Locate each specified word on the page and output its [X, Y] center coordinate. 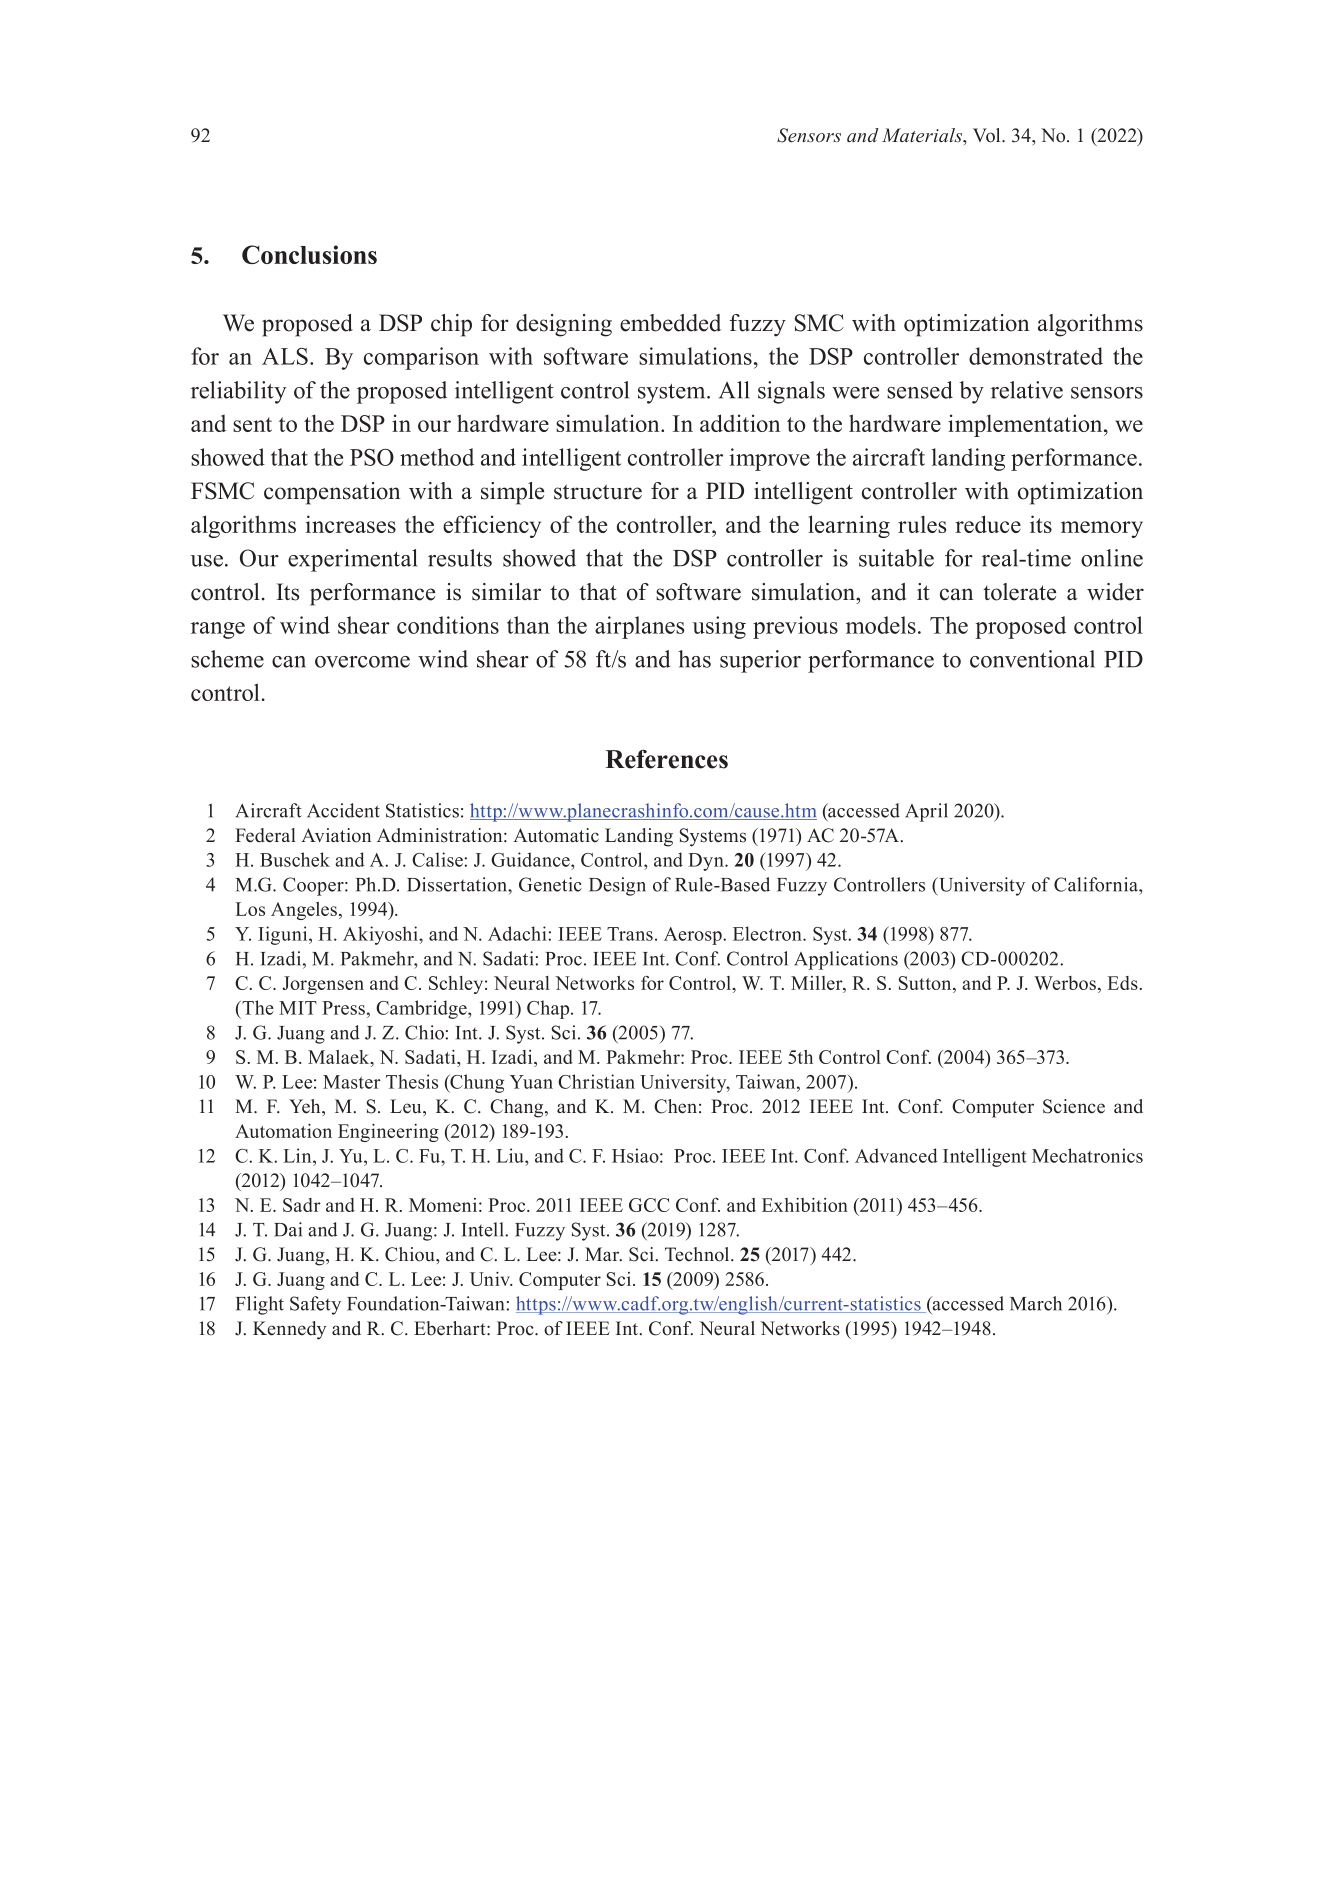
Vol [988, 135]
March [1036, 1303]
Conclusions [309, 254]
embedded [670, 323]
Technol [698, 1254]
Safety [315, 1305]
